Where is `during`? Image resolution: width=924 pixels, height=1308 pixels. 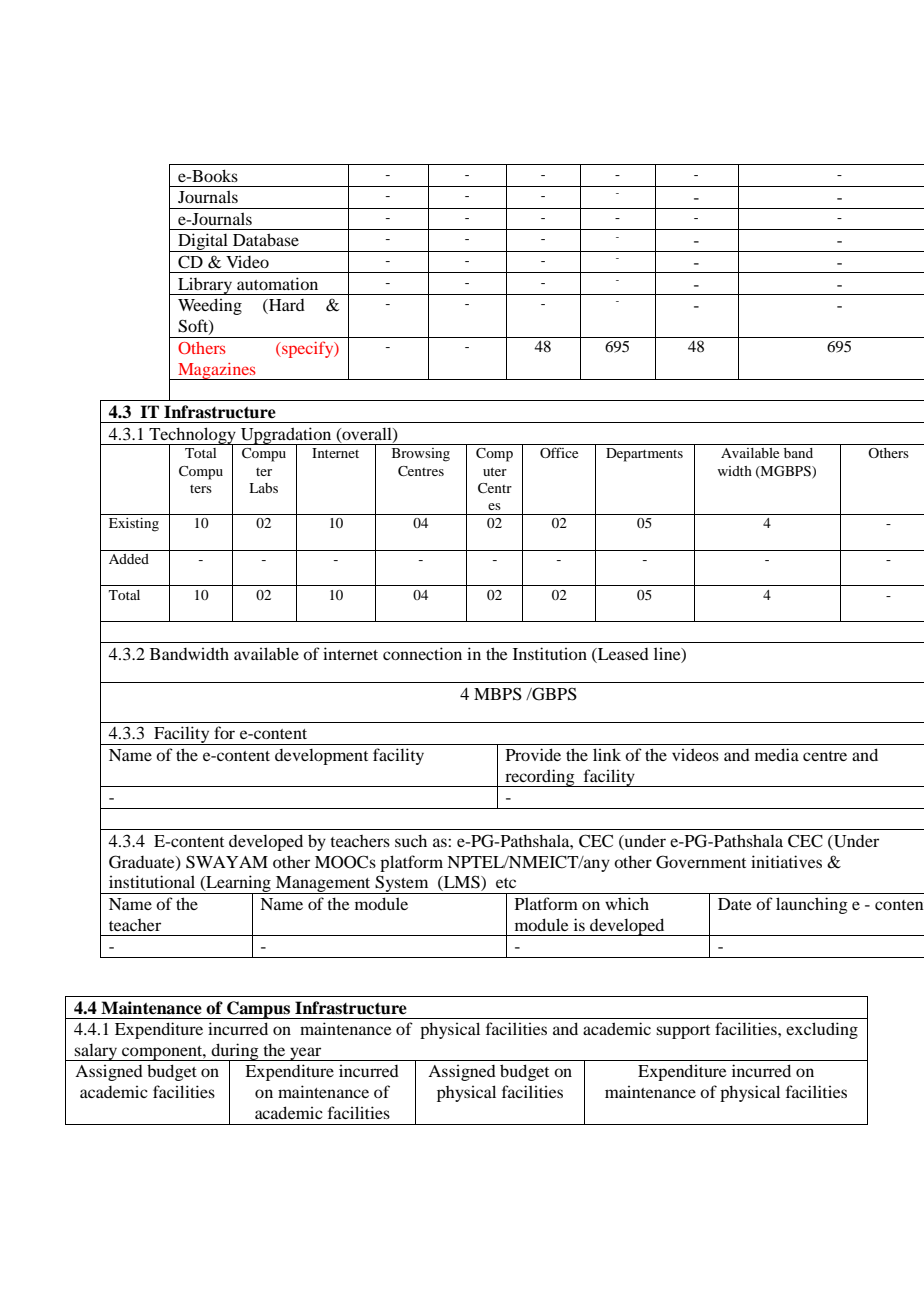 during is located at coordinates (235, 1052).
